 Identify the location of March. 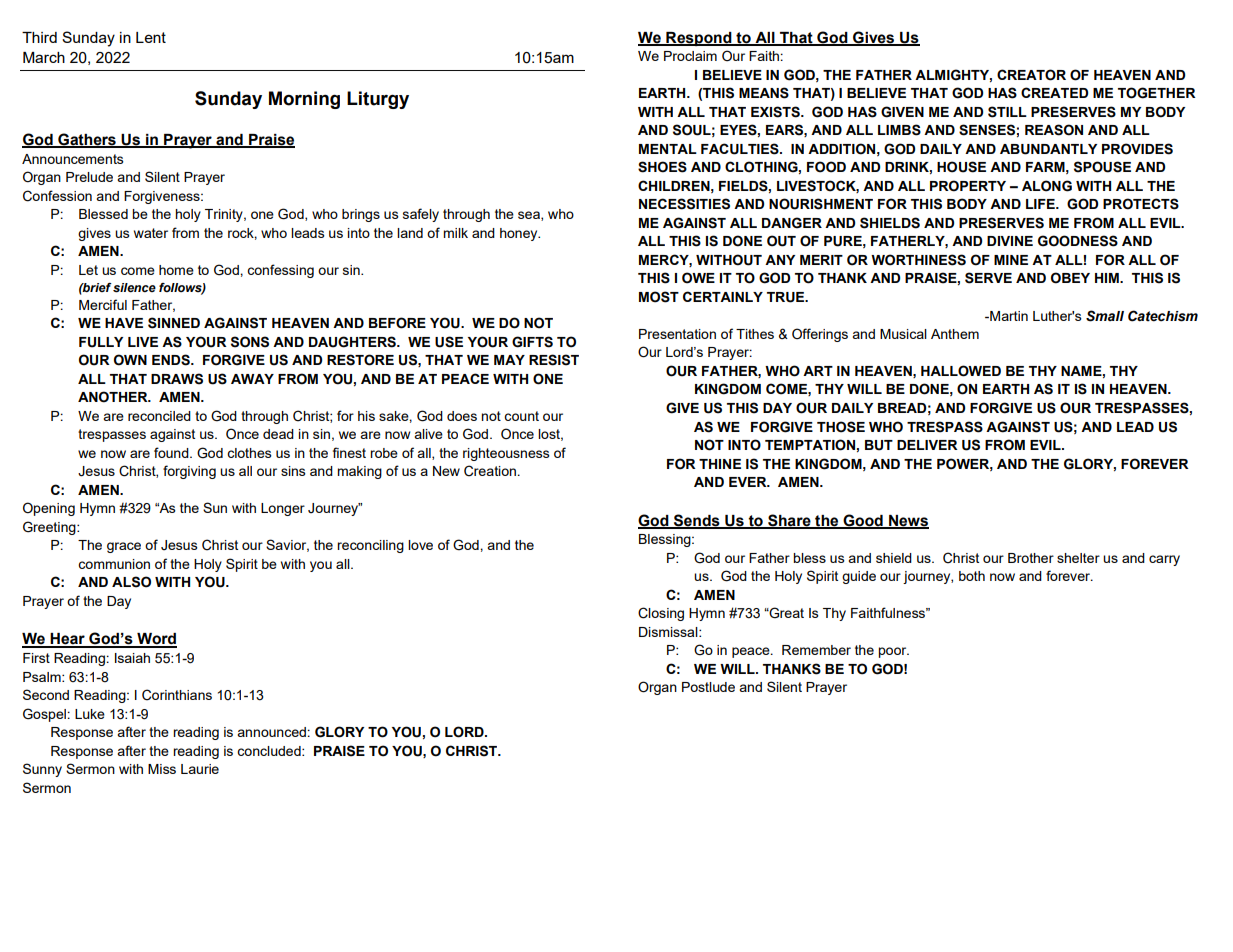
(44, 57).
